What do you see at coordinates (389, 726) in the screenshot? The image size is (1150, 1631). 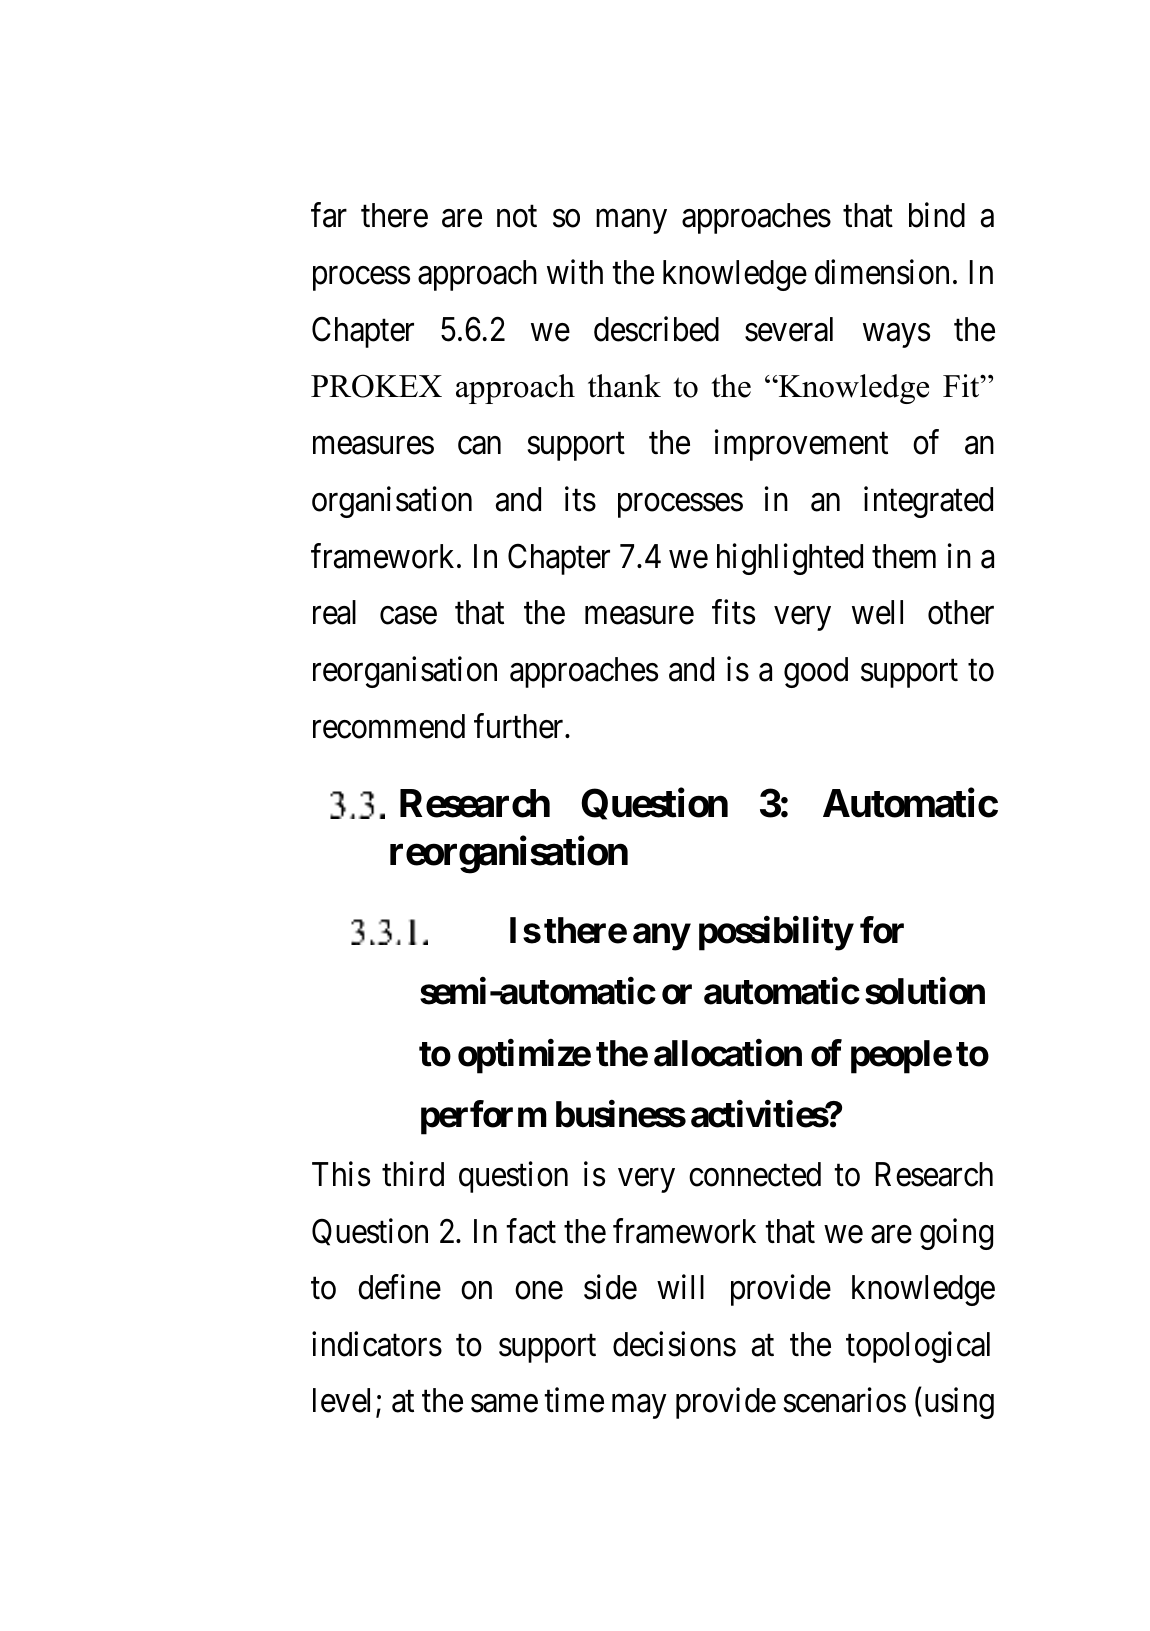 I see `recommend` at bounding box center [389, 726].
